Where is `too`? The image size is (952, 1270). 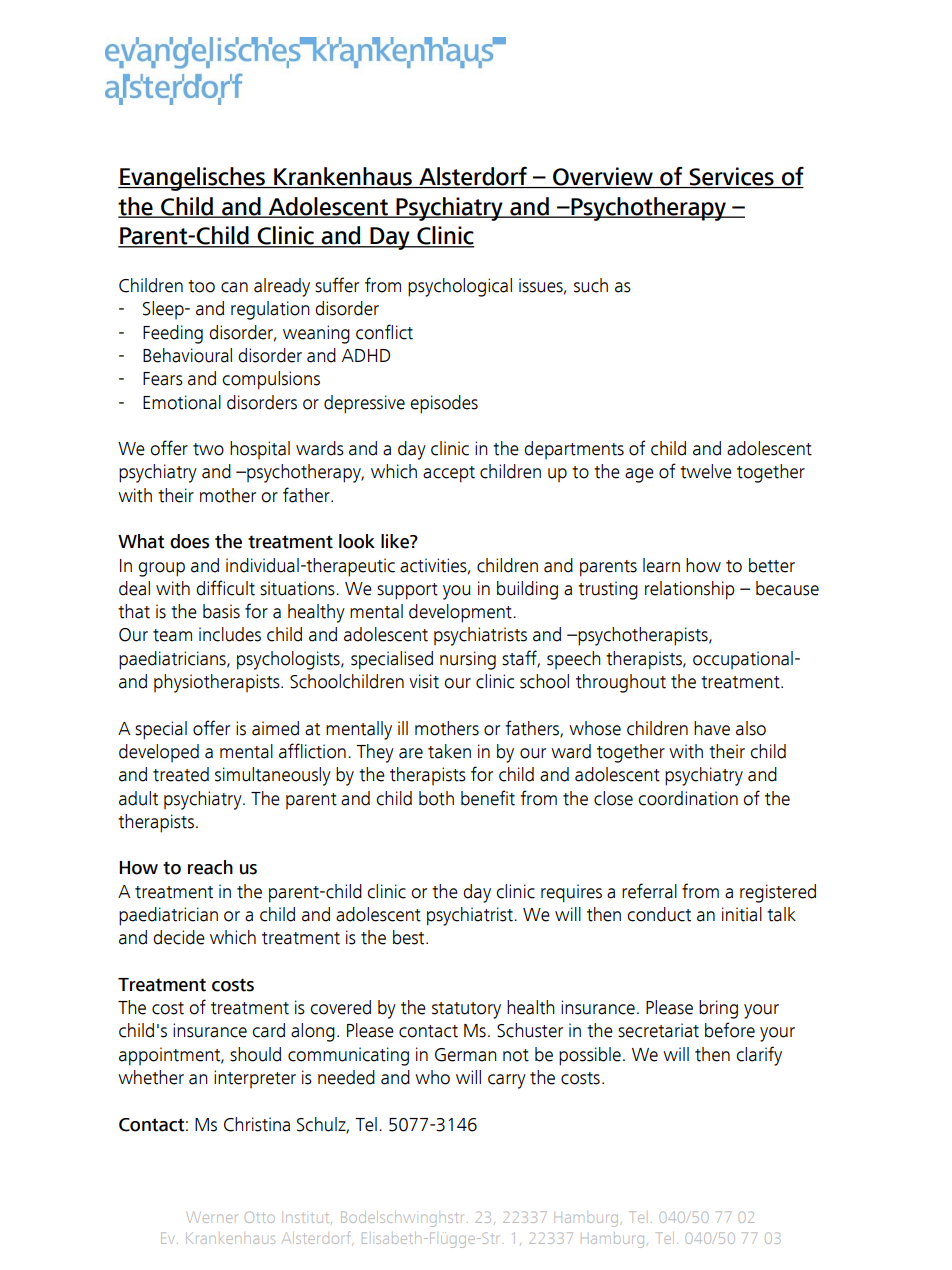 too is located at coordinates (201, 286).
